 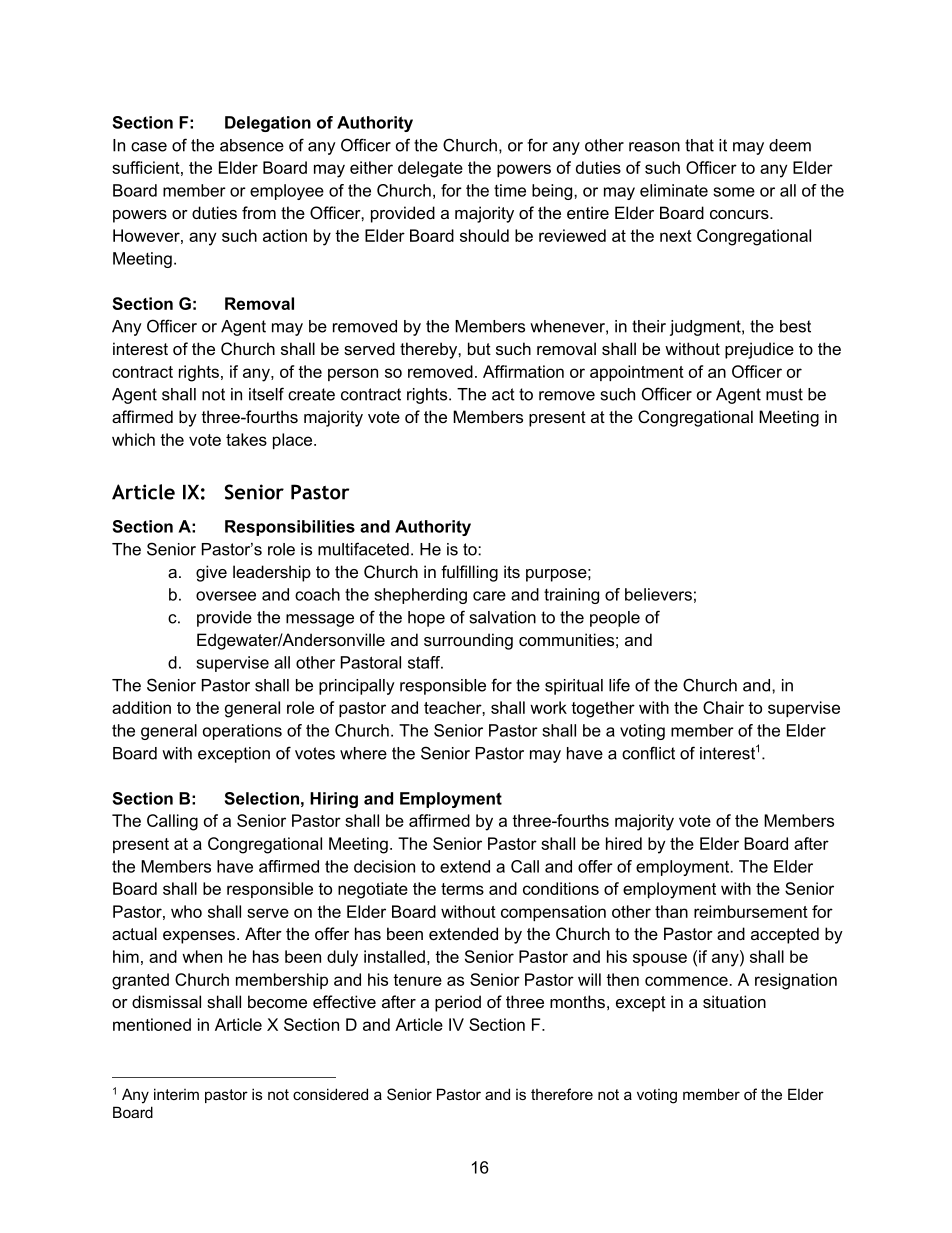 What do you see at coordinates (242, 732) in the screenshot?
I see `operations` at bounding box center [242, 732].
